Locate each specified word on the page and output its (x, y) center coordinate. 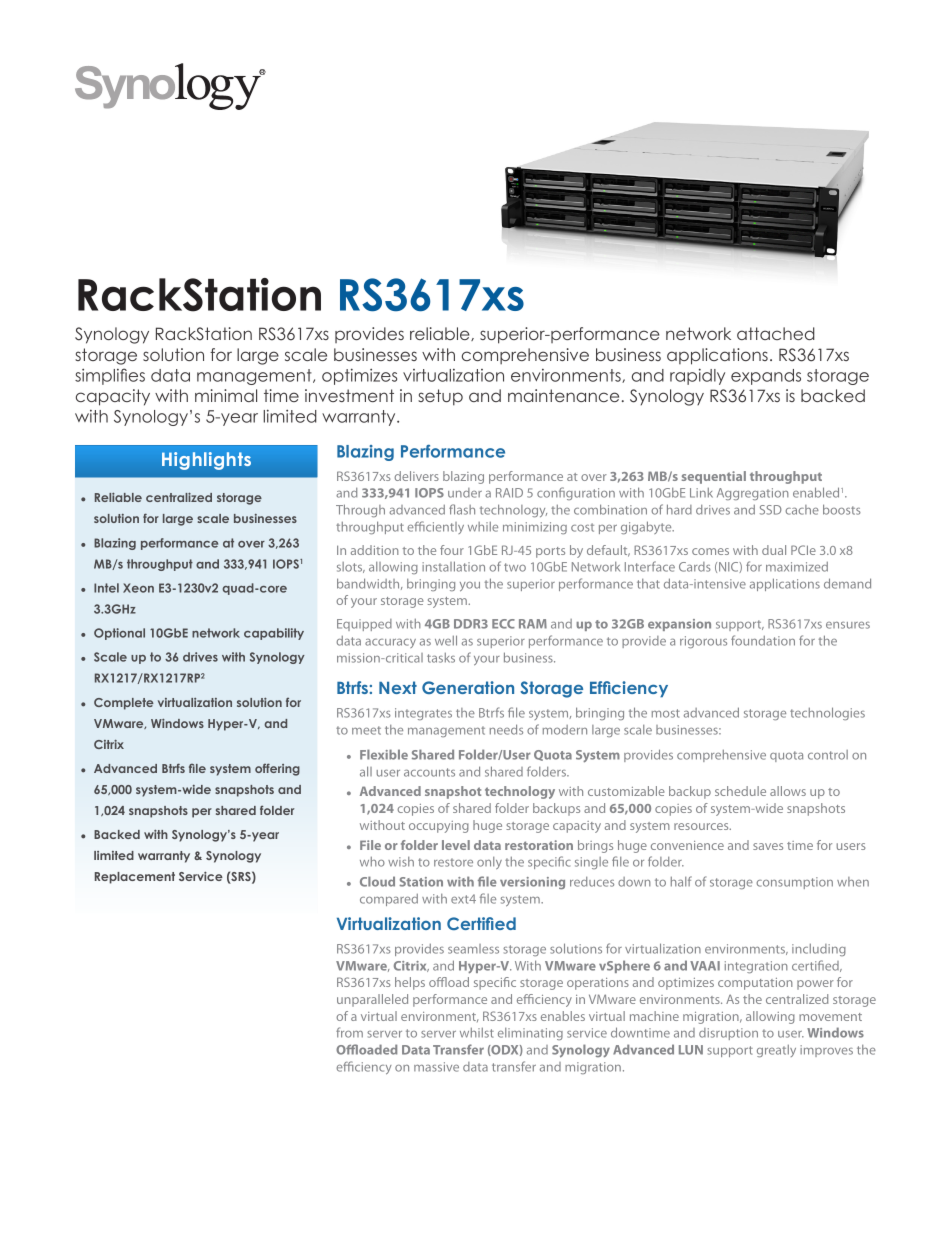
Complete (124, 704)
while (483, 527)
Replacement (135, 878)
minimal (226, 395)
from (349, 1032)
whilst (477, 1033)
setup (440, 397)
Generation (468, 687)
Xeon (138, 588)
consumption (794, 883)
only (489, 863)
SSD (771, 510)
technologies (827, 713)
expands (766, 377)
